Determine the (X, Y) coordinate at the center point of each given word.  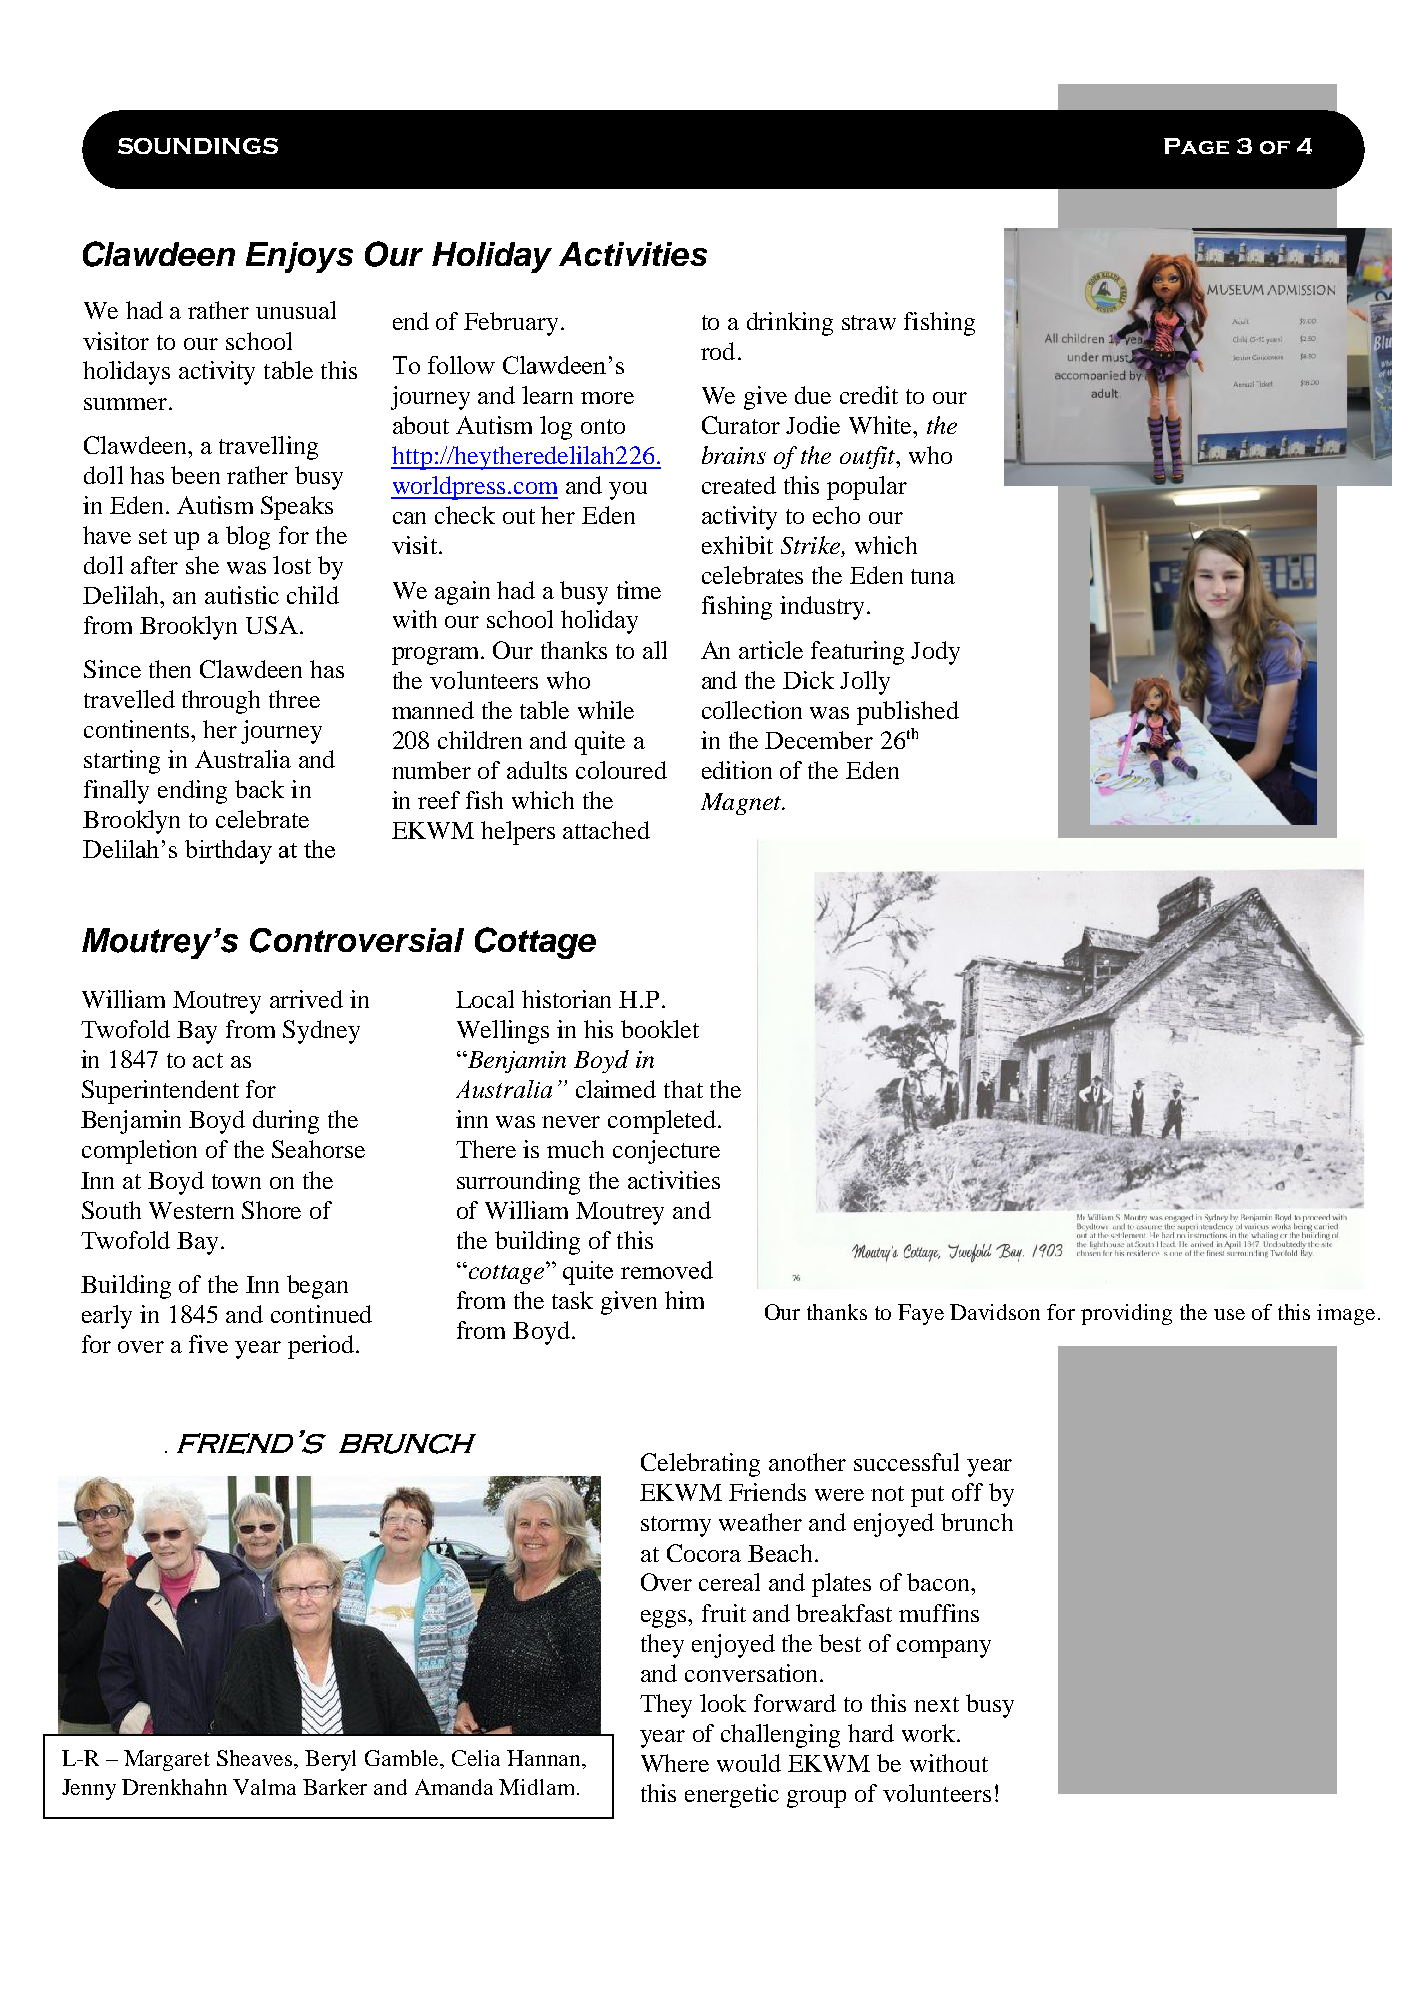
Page (1196, 146)
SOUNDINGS (198, 146)
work (930, 1733)
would (749, 1763)
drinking (790, 324)
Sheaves (256, 1759)
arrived (306, 999)
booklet (660, 1029)
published (908, 713)
